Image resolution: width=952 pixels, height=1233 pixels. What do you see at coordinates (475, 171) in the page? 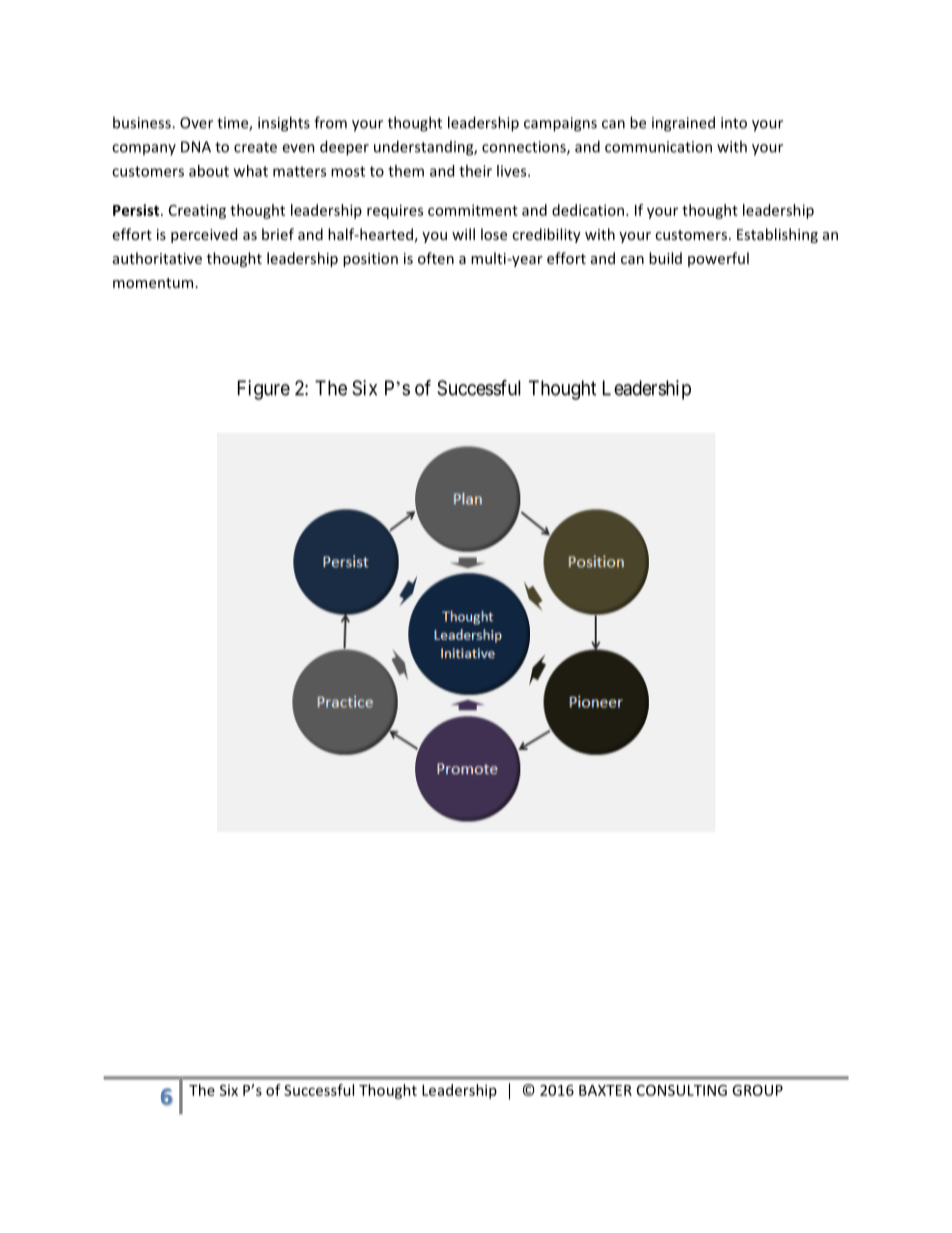
I see `their` at bounding box center [475, 171].
